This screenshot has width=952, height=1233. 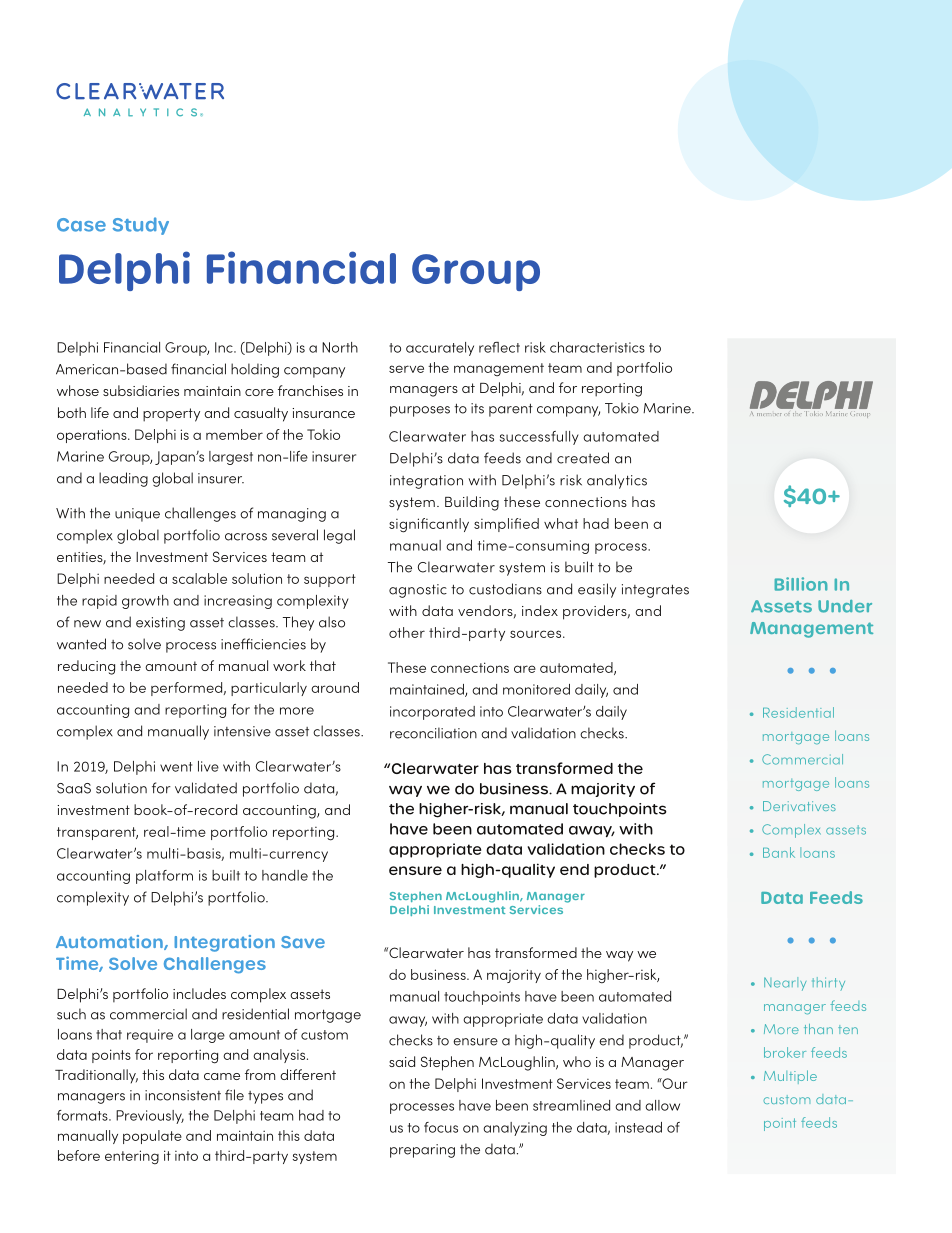 What do you see at coordinates (152, 1137) in the screenshot?
I see `populate` at bounding box center [152, 1137].
